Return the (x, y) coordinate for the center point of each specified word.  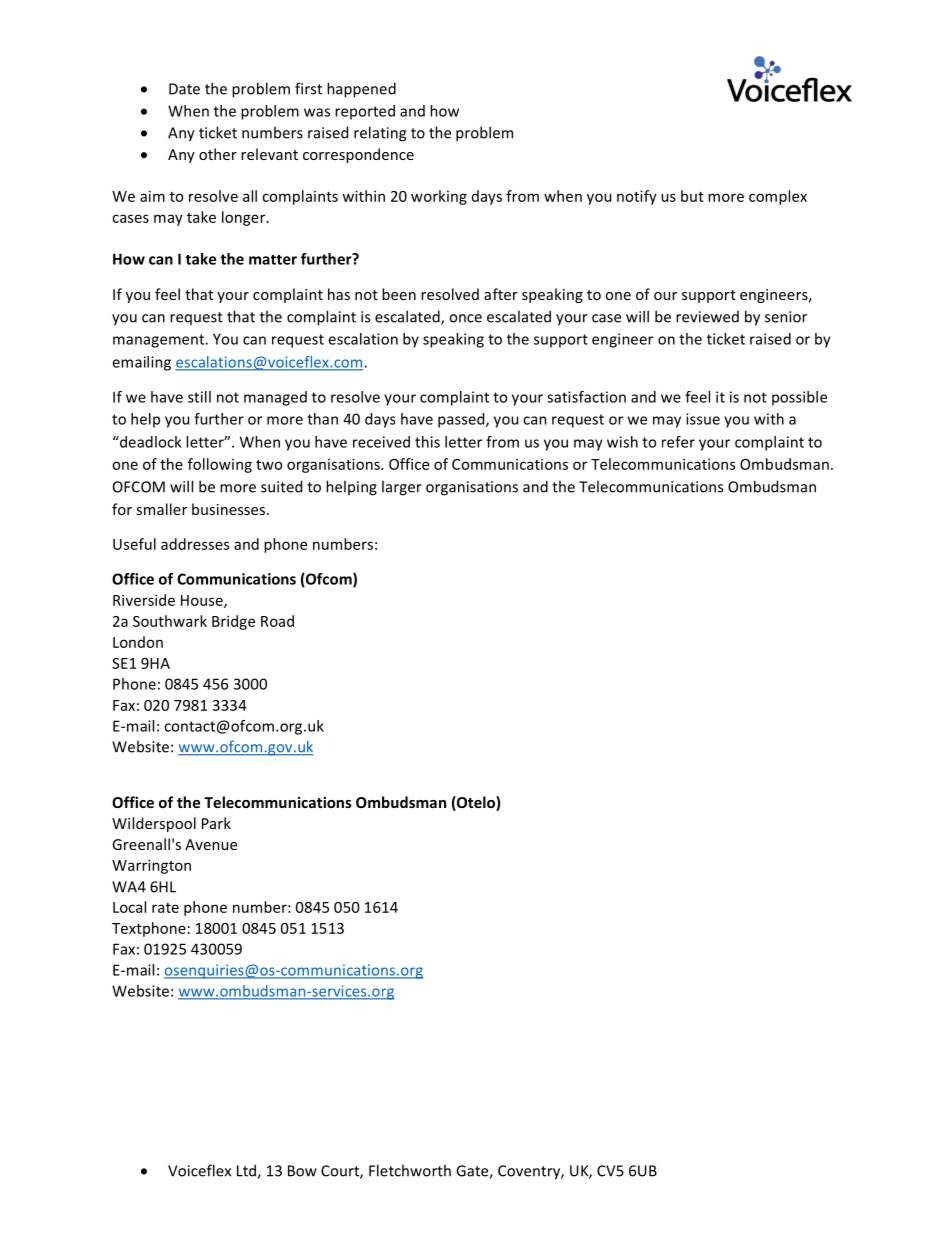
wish (622, 442)
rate (165, 908)
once (465, 318)
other (218, 154)
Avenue (211, 844)
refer (678, 442)
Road (277, 621)
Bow (302, 1171)
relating (380, 134)
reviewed (707, 317)
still (199, 397)
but (692, 196)
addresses (195, 544)
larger (402, 488)
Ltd (247, 1171)
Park (216, 823)
